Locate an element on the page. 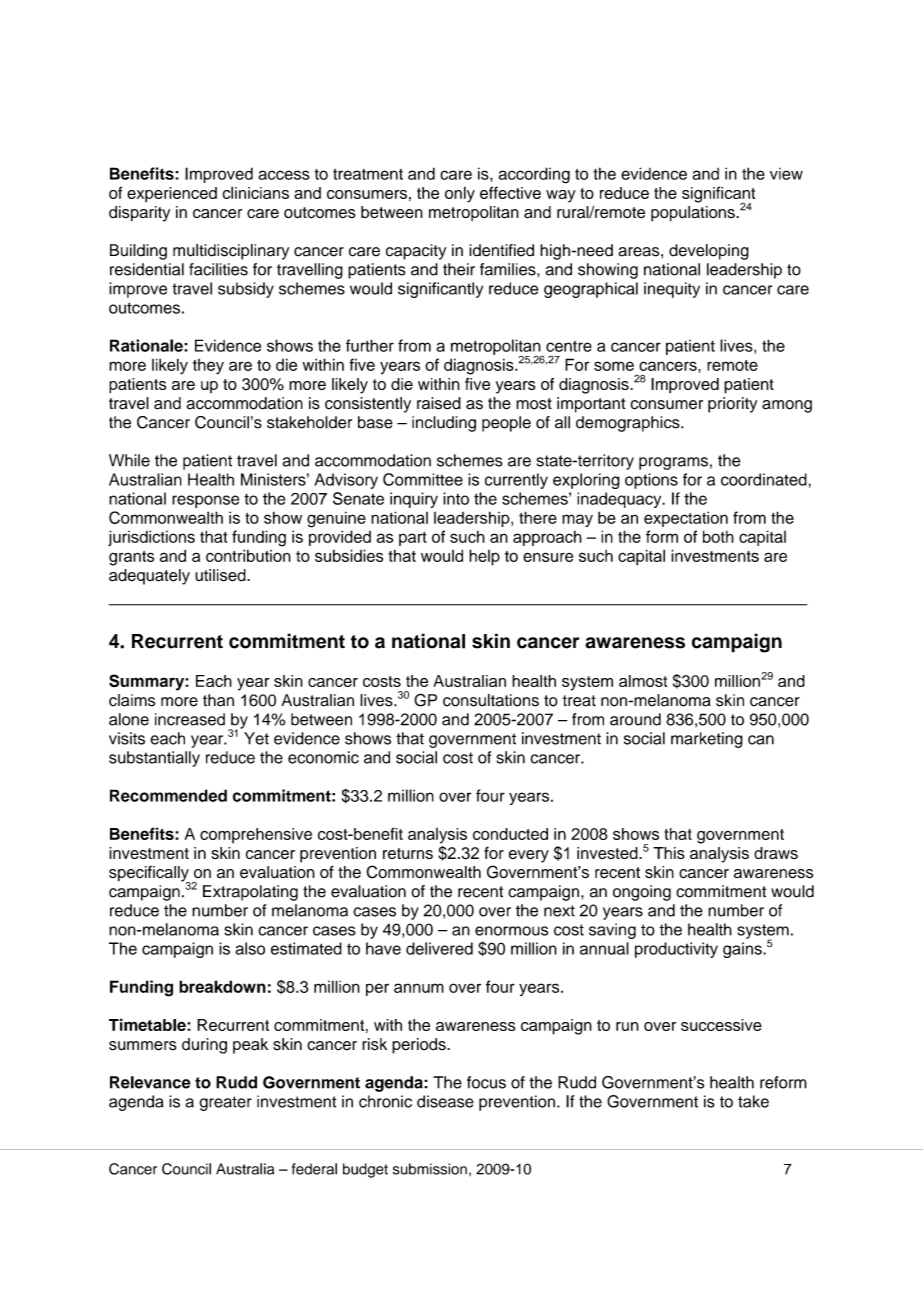  submission is located at coordinates (430, 1169).
